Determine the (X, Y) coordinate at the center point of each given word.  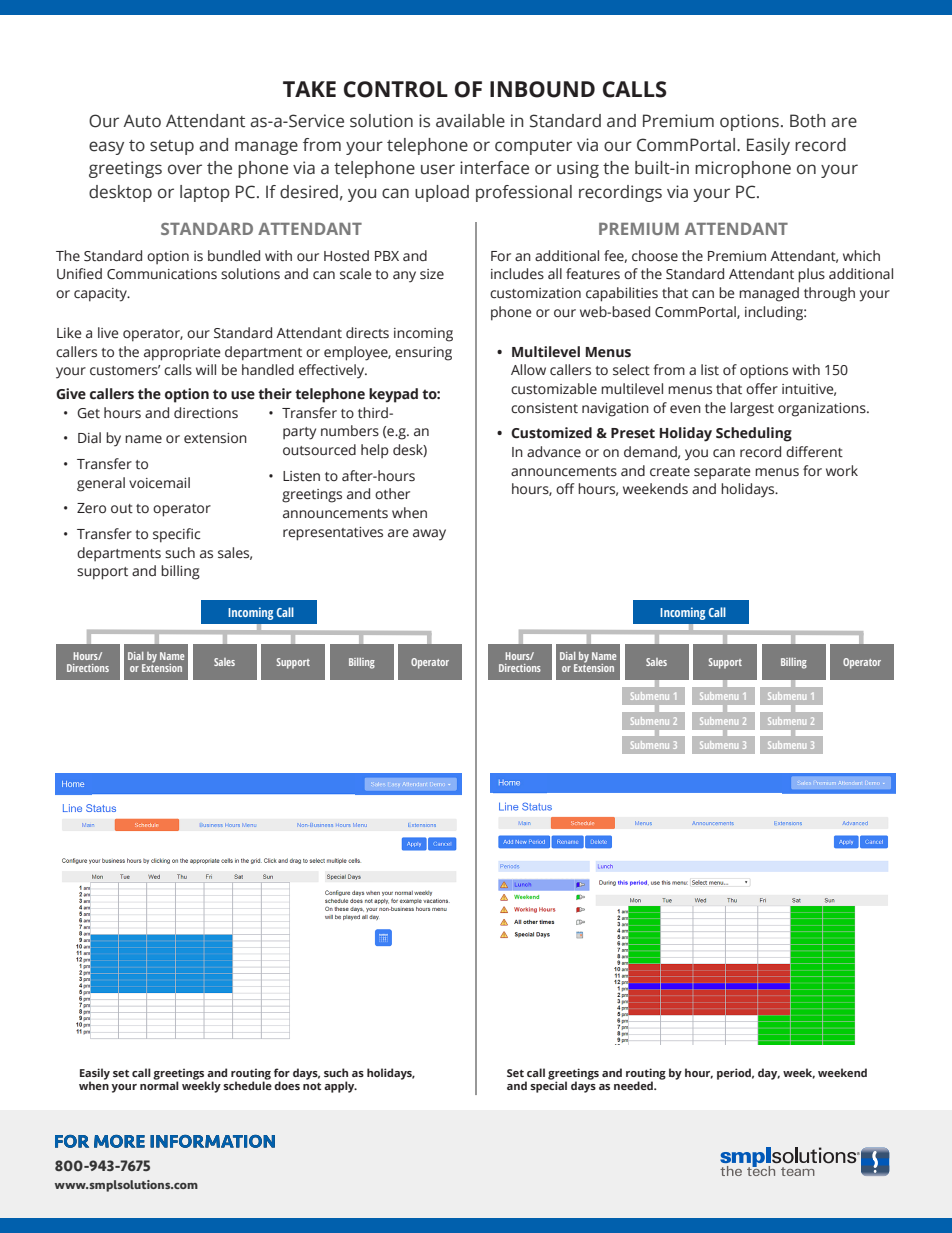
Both (807, 121)
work (842, 470)
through (829, 294)
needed (634, 1085)
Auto (142, 121)
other (392, 494)
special (548, 1086)
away (429, 535)
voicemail (159, 483)
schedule (247, 1084)
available (470, 121)
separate (722, 473)
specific (176, 535)
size (432, 274)
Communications (162, 274)
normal (159, 1084)
